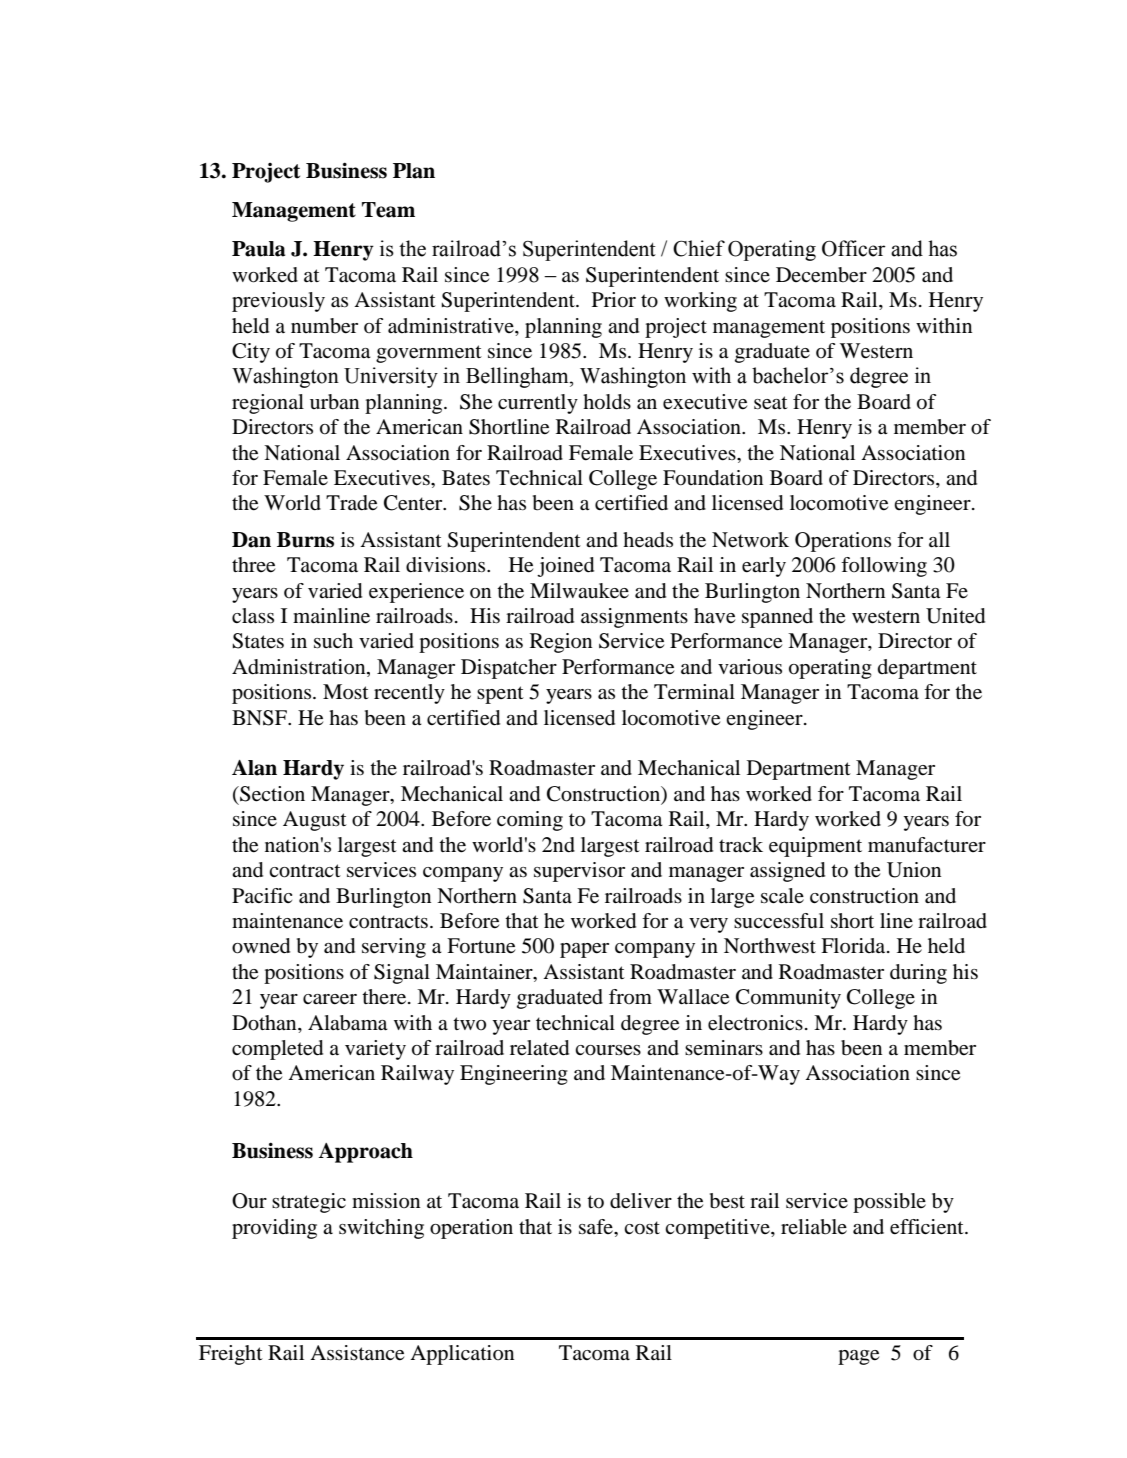 The height and width of the image is (1458, 1127). Describe the element at coordinates (388, 210) in the image. I see `Team` at that location.
